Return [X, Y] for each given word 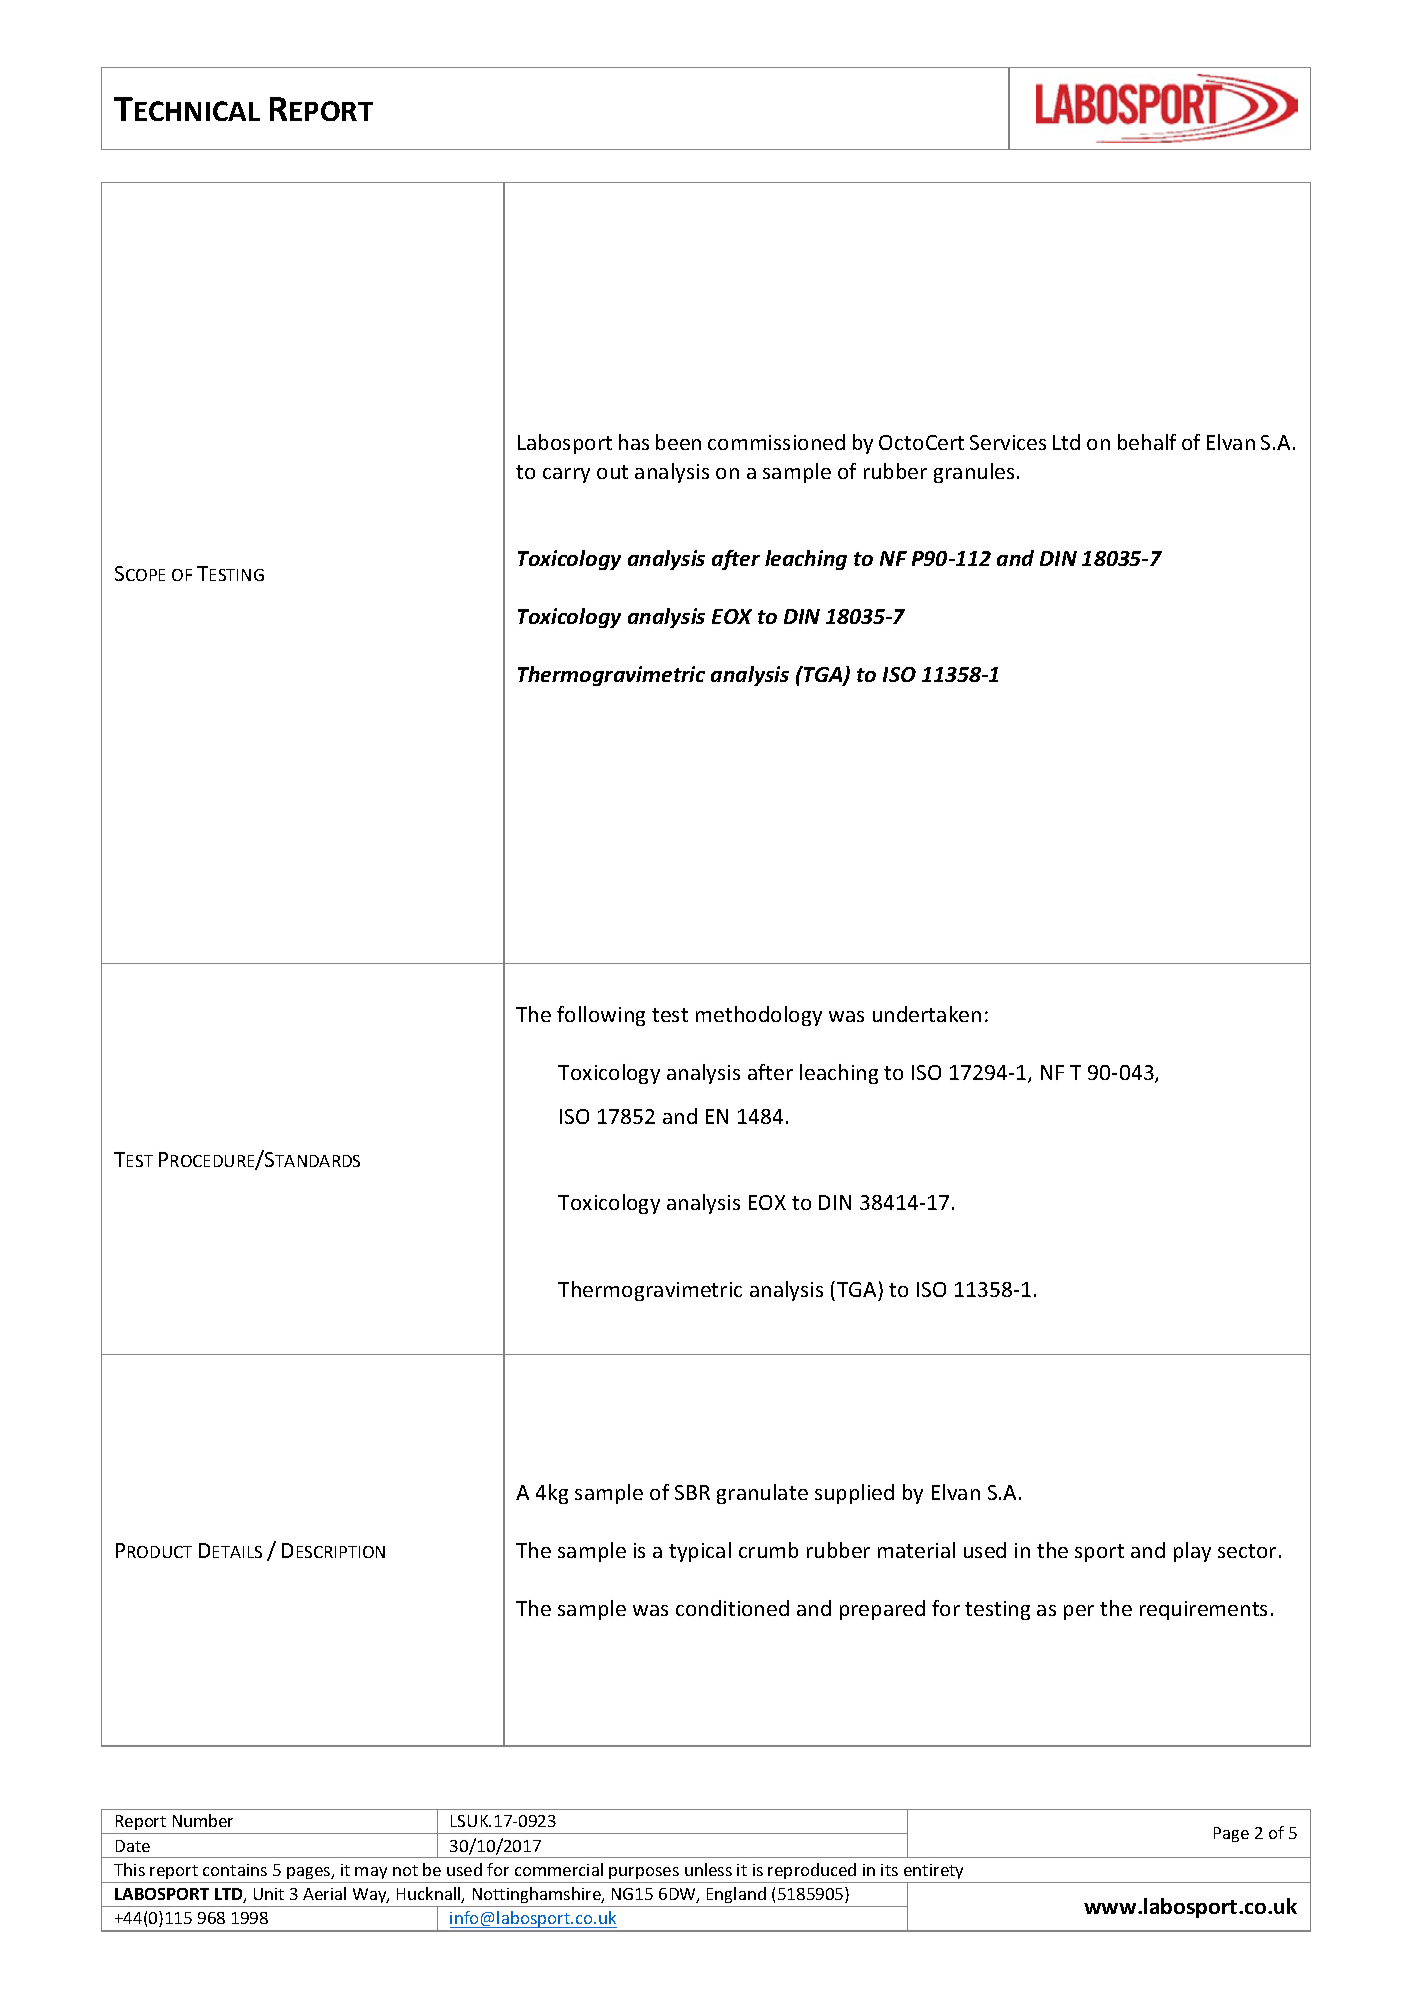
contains [235, 1870]
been [678, 442]
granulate [762, 1494]
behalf [1147, 442]
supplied [854, 1494]
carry [566, 475]
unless [708, 1869]
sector [1247, 1551]
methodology [759, 1016]
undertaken [927, 1014]
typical [700, 1552]
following [601, 1016]
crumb [768, 1550]
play [1192, 1552]
